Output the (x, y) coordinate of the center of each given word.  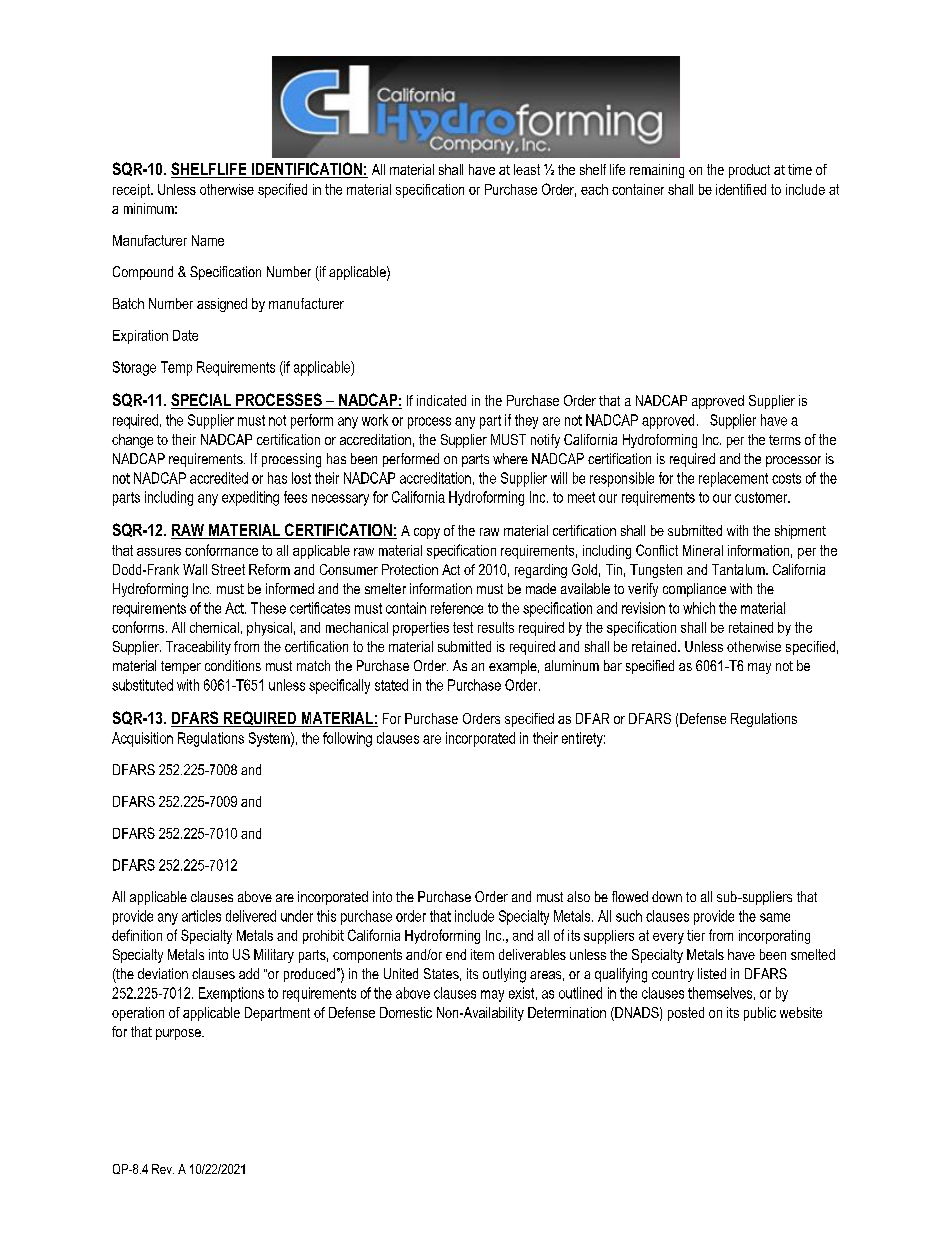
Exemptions (231, 994)
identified (741, 189)
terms (785, 440)
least (527, 169)
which (699, 608)
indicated (441, 400)
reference (457, 608)
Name (208, 240)
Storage (134, 368)
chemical (214, 627)
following (347, 739)
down (667, 896)
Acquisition (142, 739)
